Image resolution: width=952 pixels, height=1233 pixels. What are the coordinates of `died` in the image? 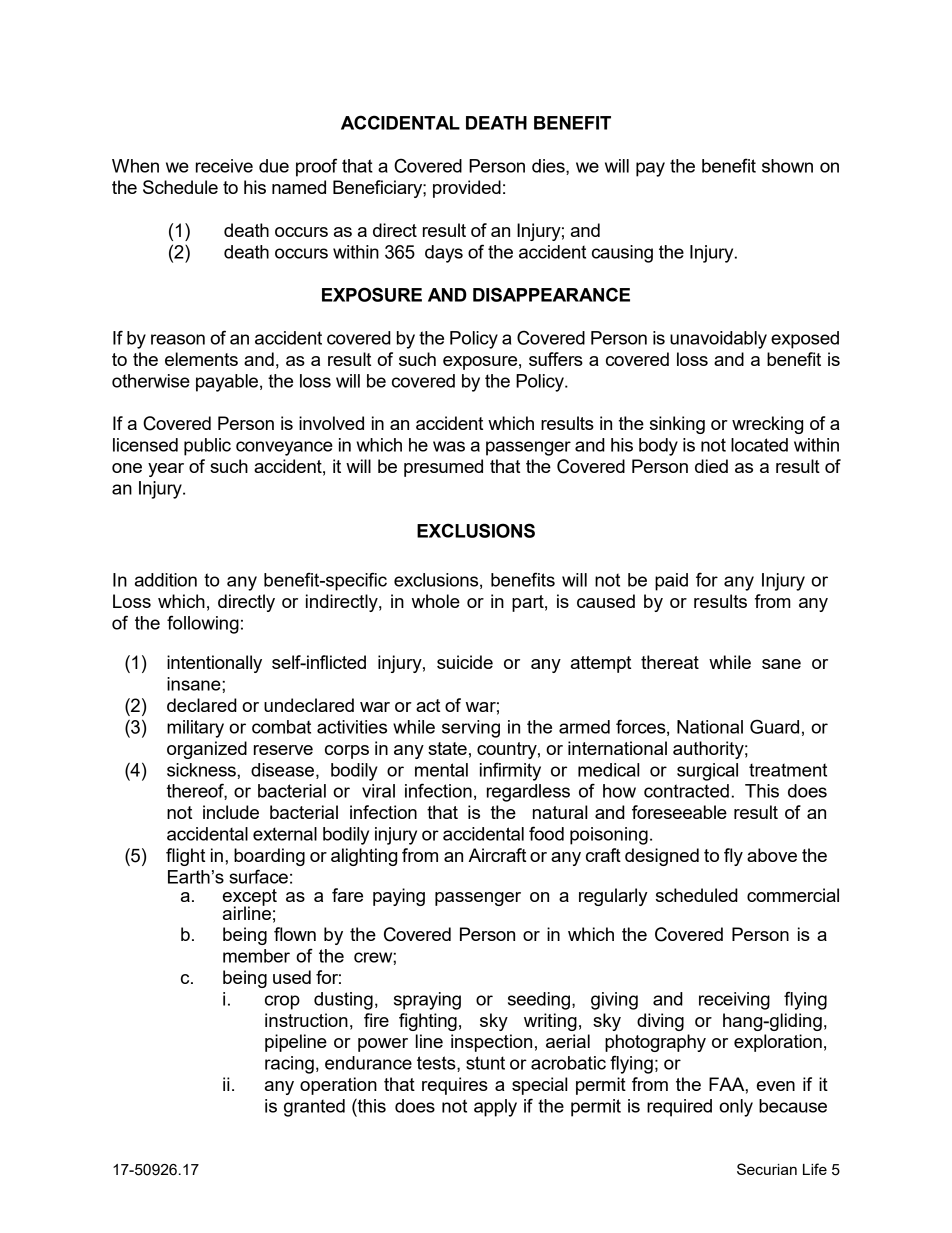 It's located at (711, 466).
